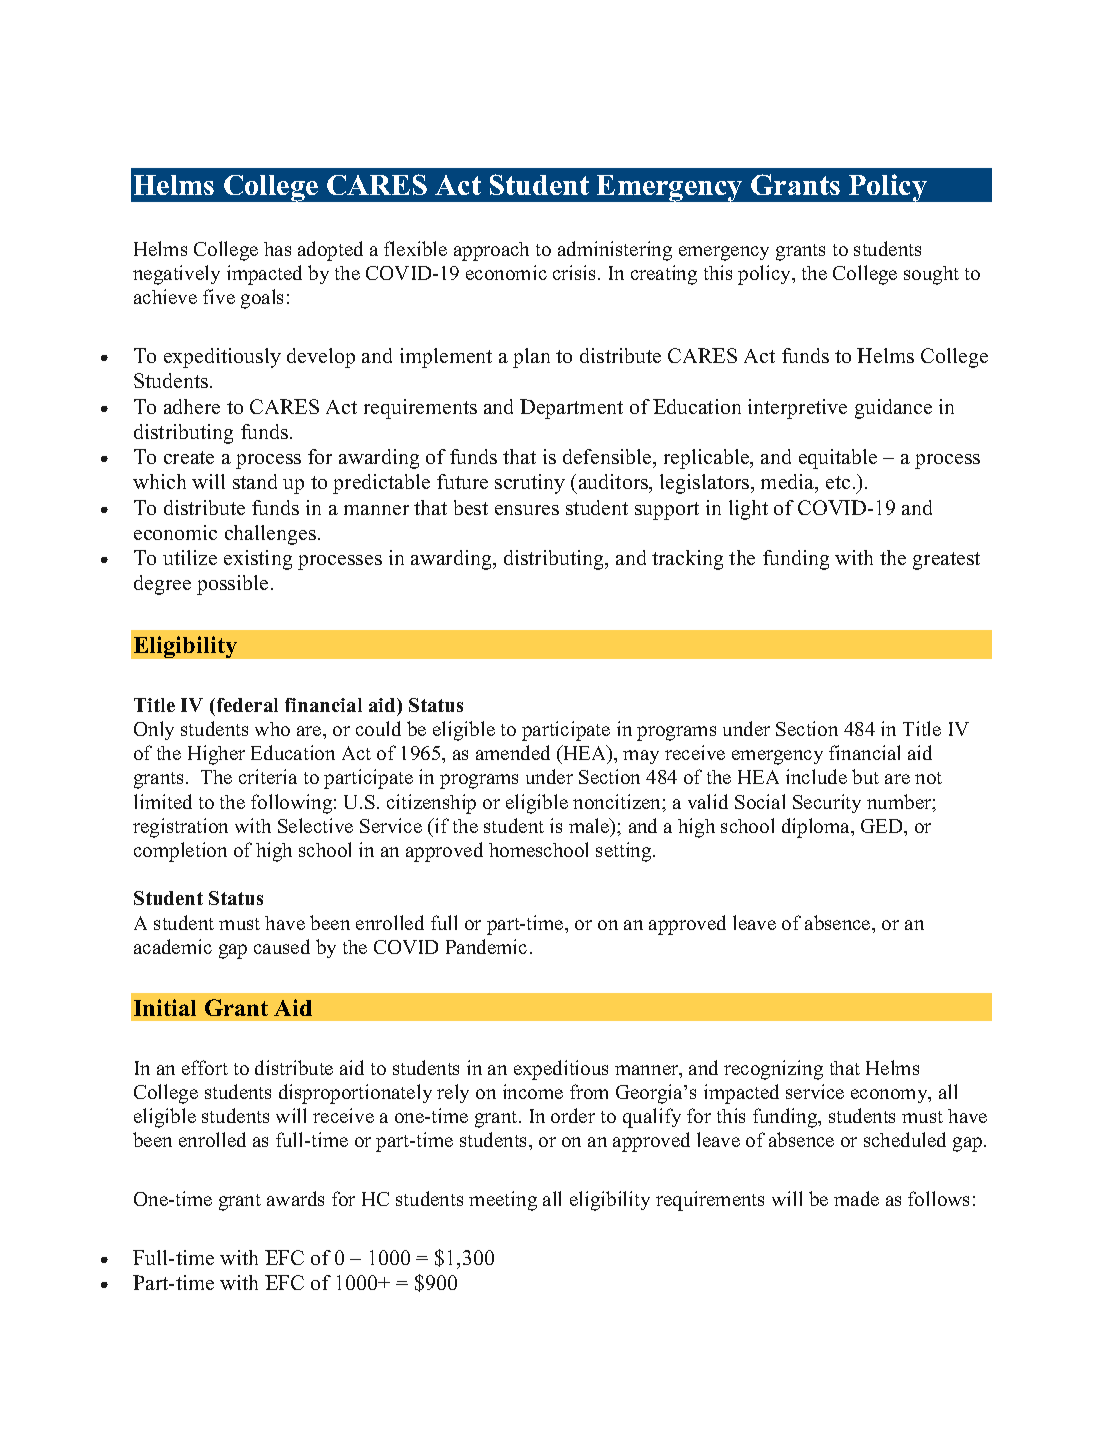 The width and height of the image is (1119, 1448). Describe the element at coordinates (295, 1198) in the image. I see `awards` at that location.
